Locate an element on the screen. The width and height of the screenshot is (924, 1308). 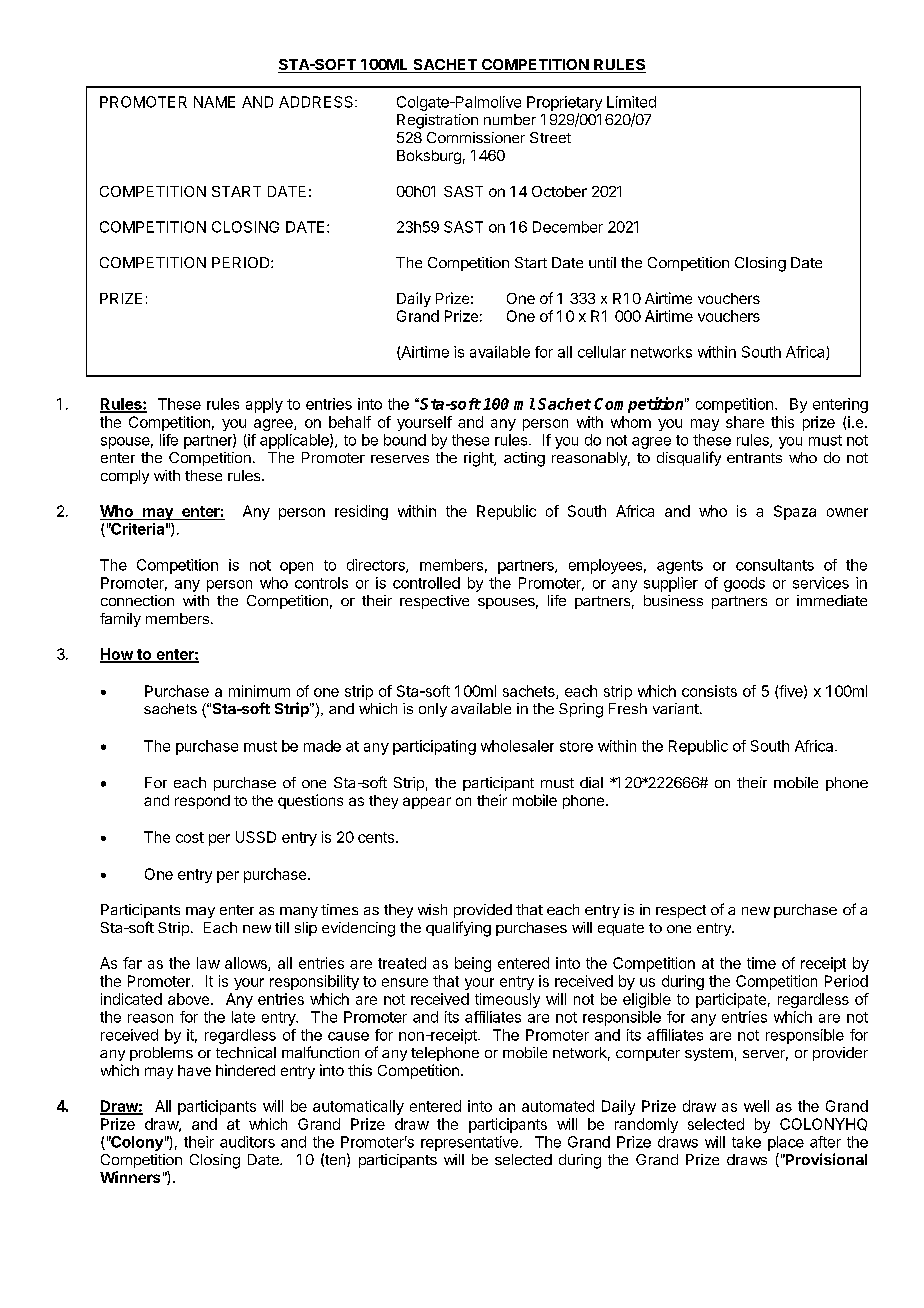
auditors is located at coordinates (247, 1142).
